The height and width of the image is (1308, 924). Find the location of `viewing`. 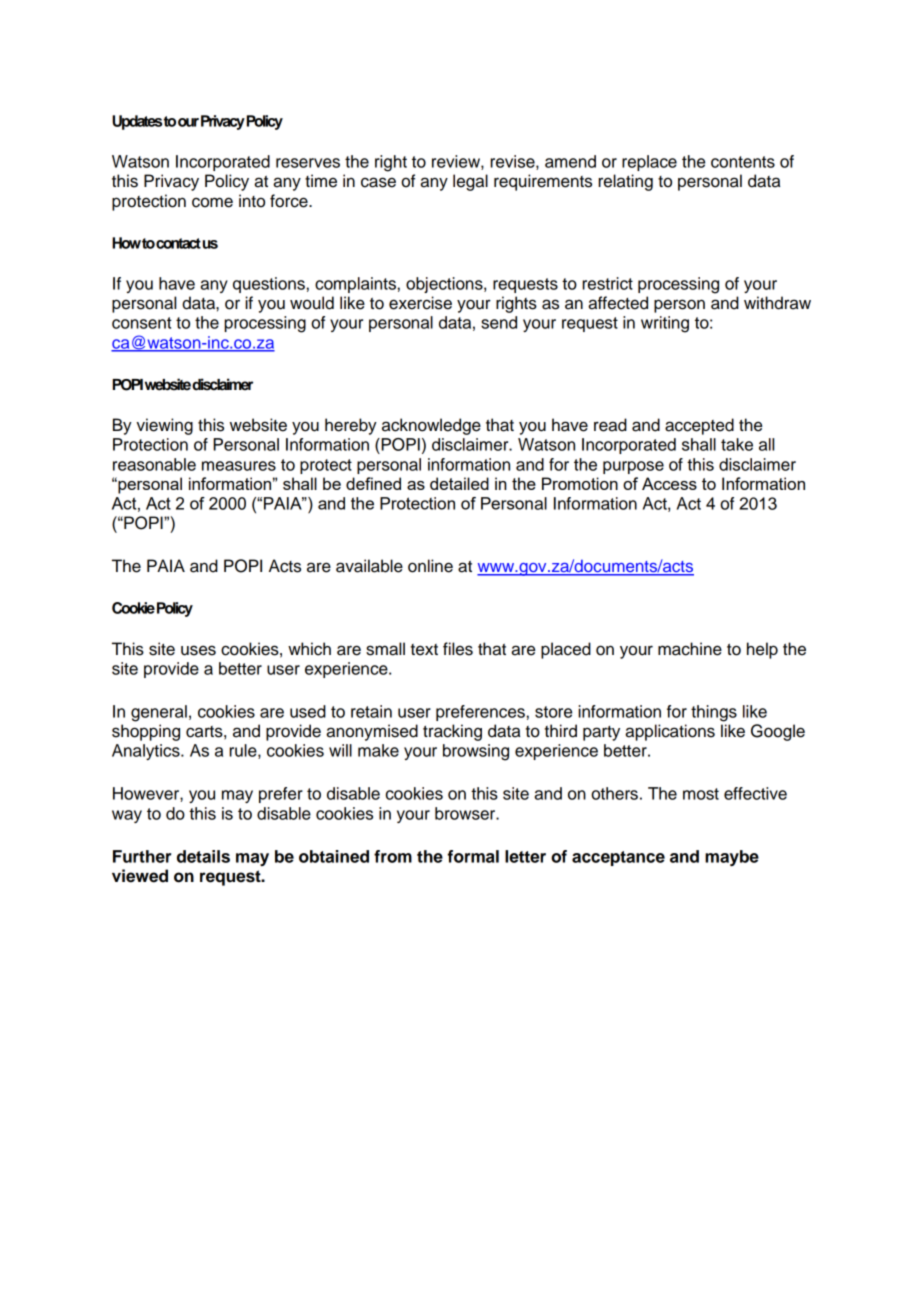

viewing is located at coordinates (164, 426).
